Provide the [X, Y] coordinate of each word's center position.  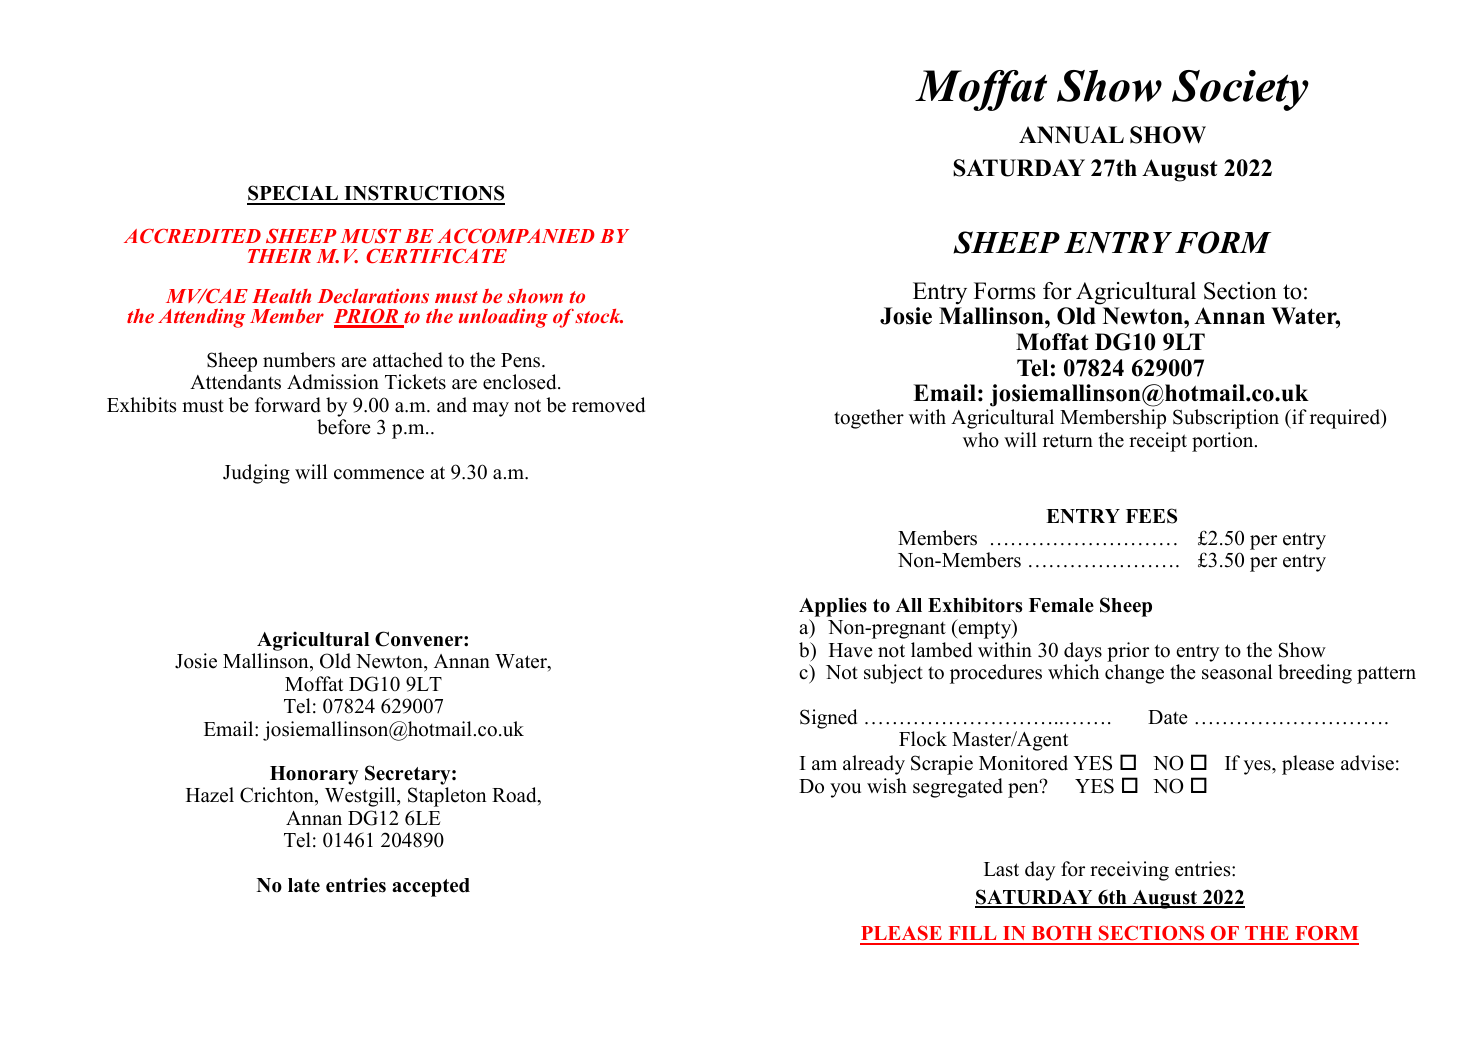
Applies [833, 607]
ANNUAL [1071, 135]
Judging [256, 474]
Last [1001, 869]
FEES [1151, 516]
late [304, 885]
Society [1240, 90]
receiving [1129, 871]
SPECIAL [293, 194]
